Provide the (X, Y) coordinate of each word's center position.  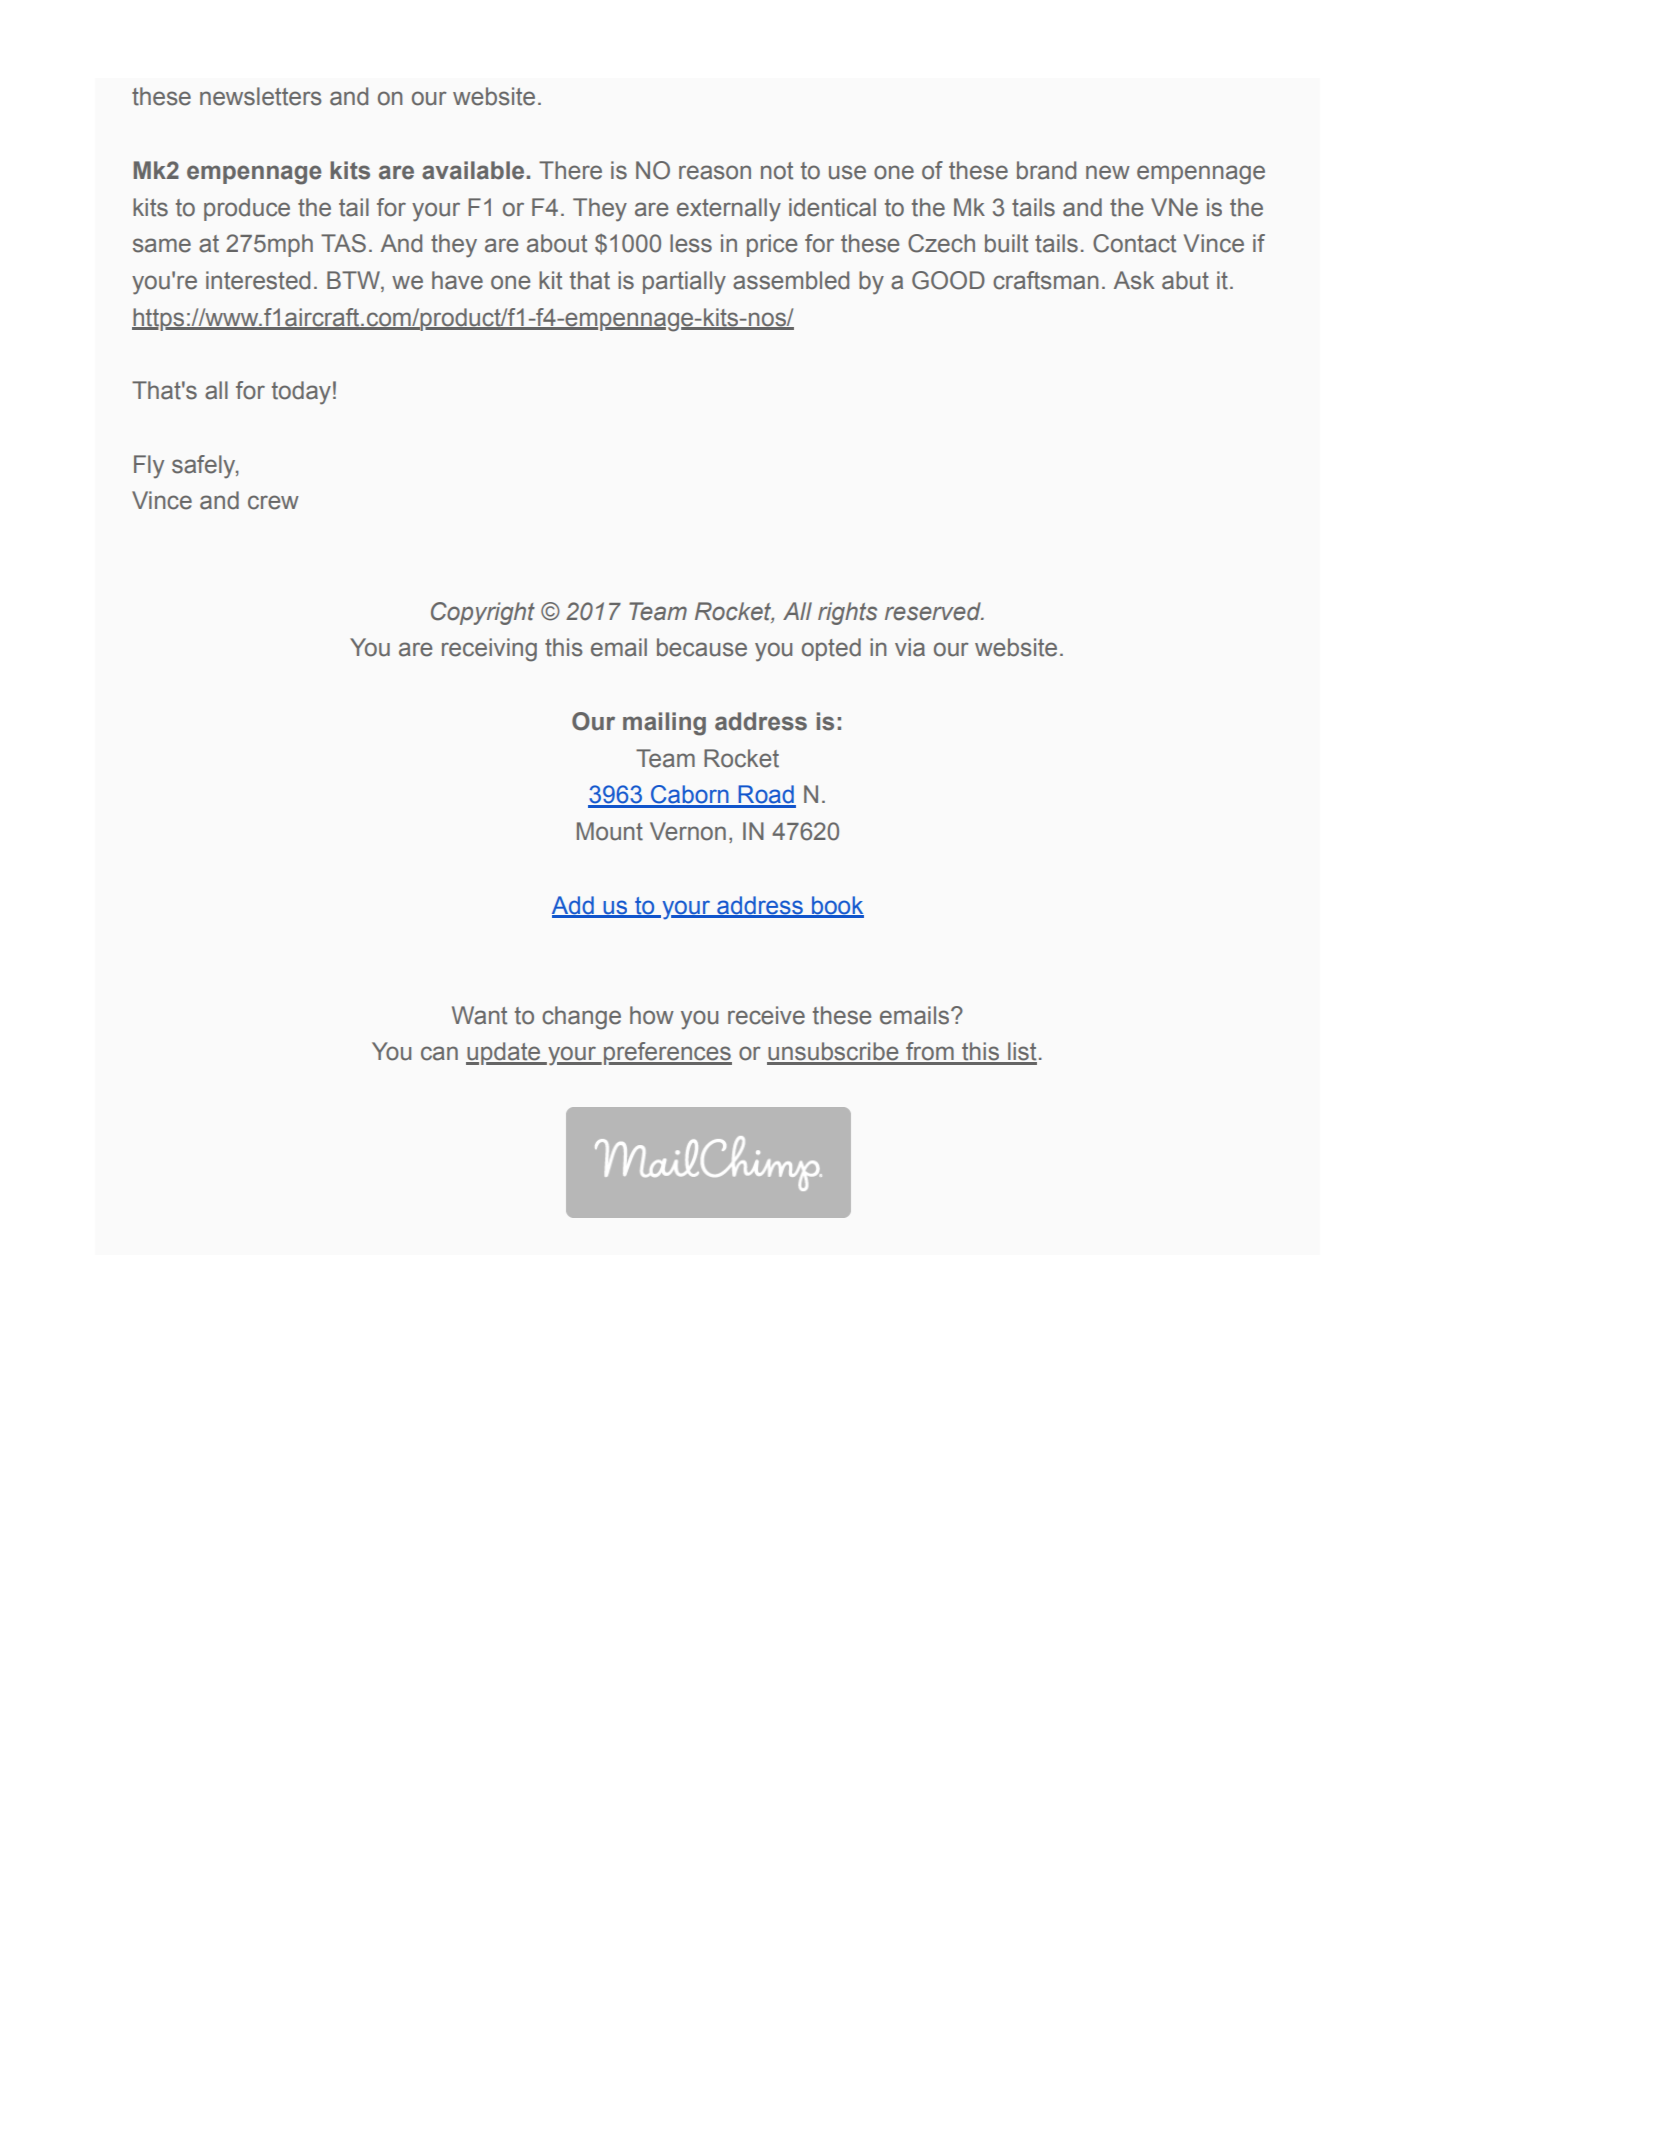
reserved (934, 611)
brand (1046, 170)
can (439, 1053)
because (702, 647)
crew (273, 502)
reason (715, 172)
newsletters (261, 96)
